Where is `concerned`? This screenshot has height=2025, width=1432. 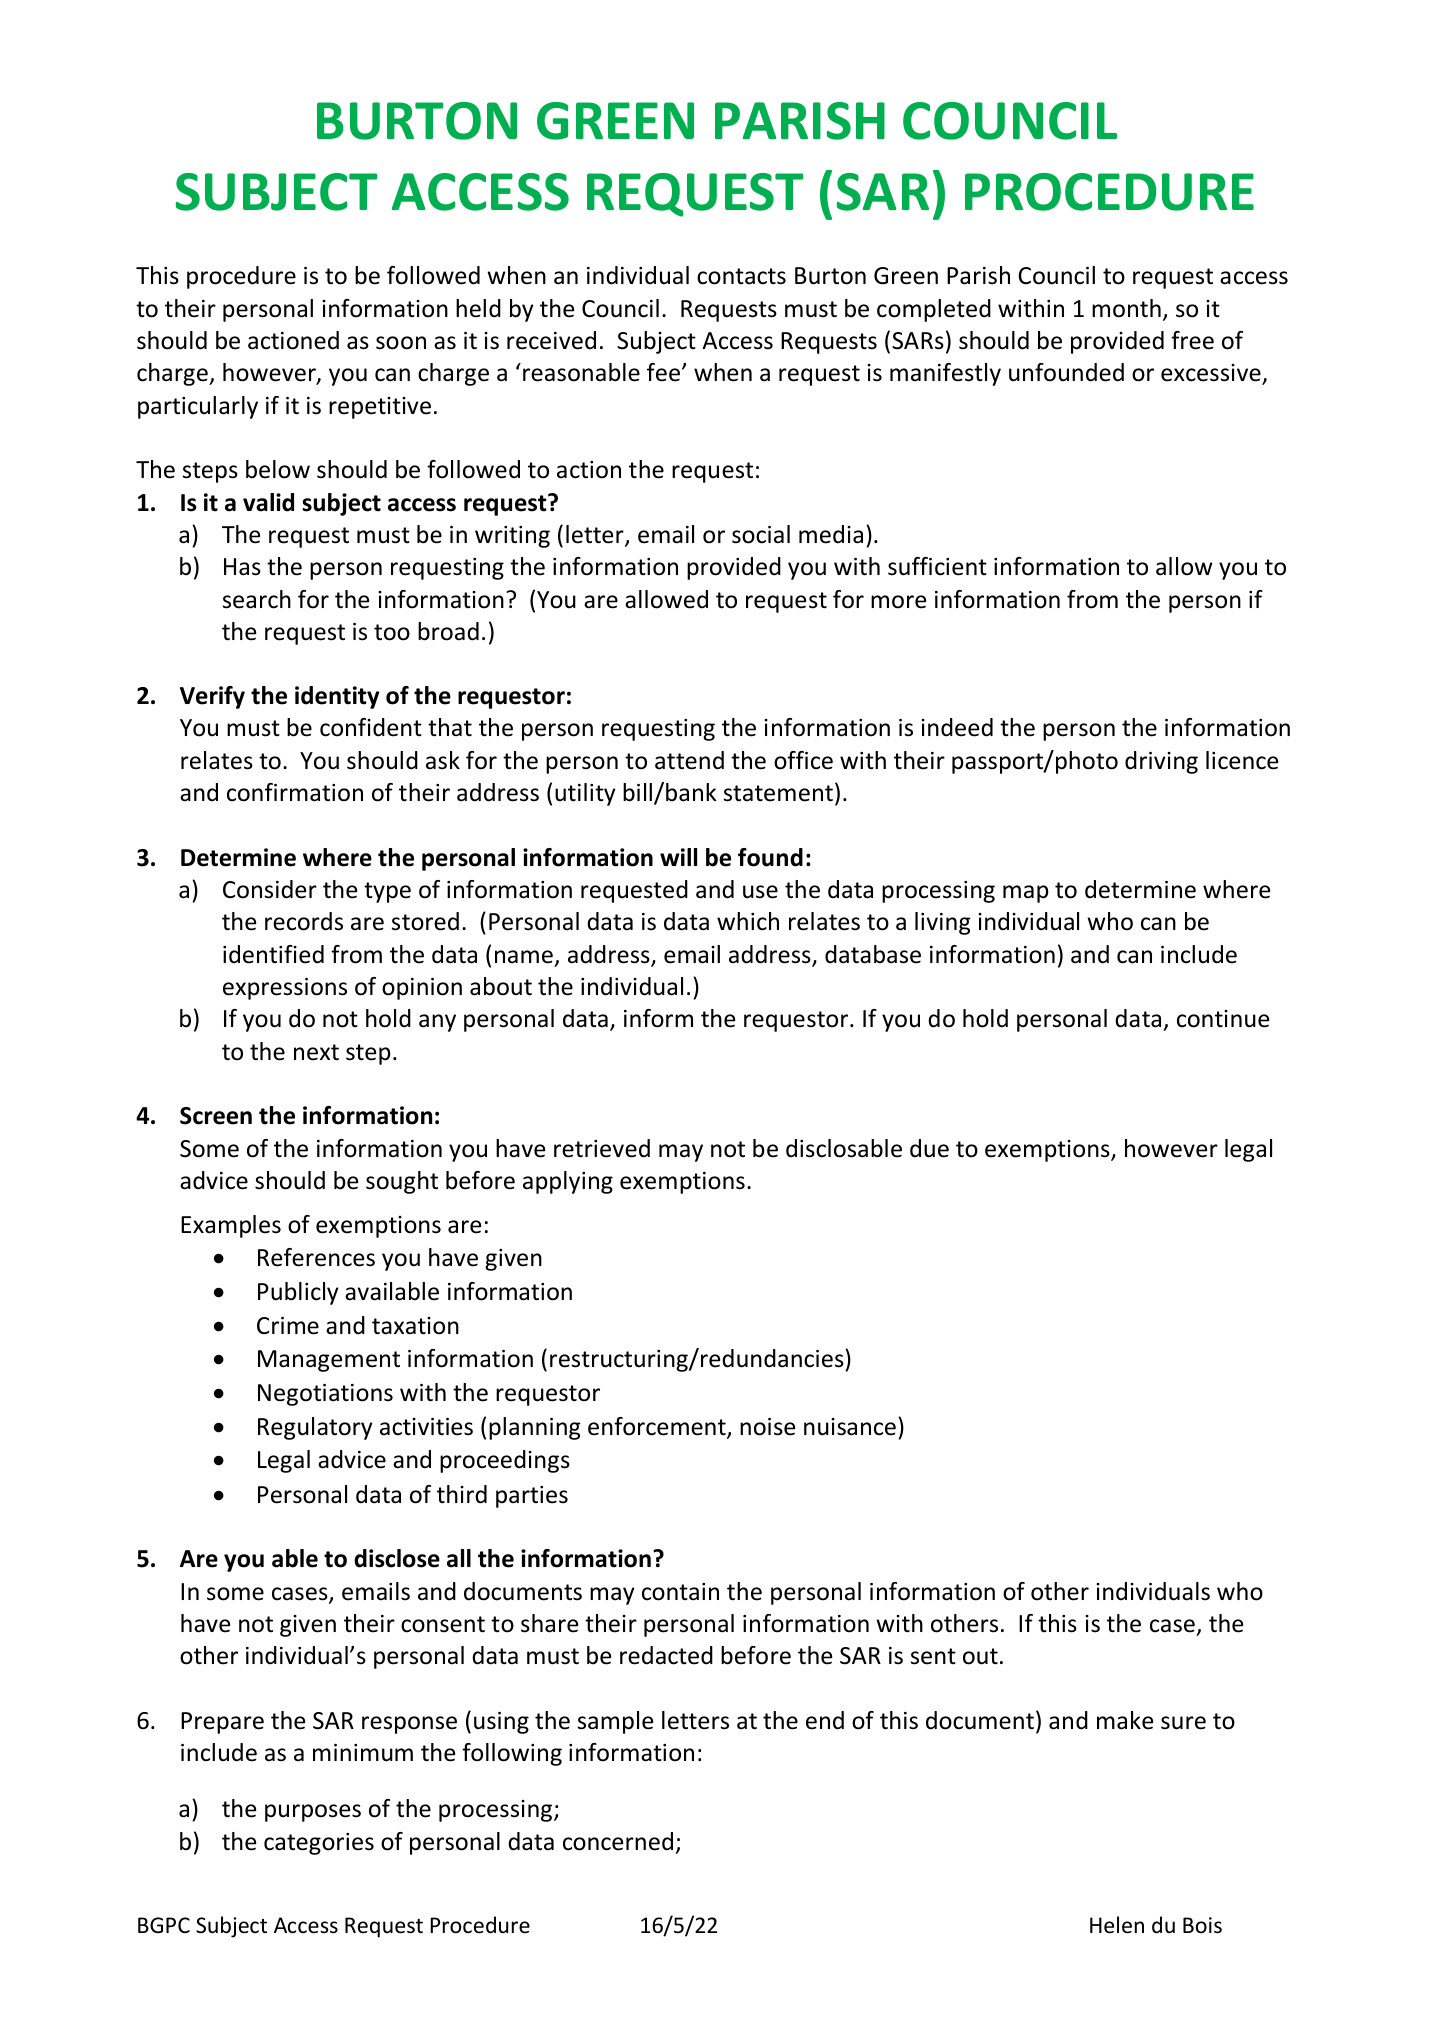 concerned is located at coordinates (618, 1841).
